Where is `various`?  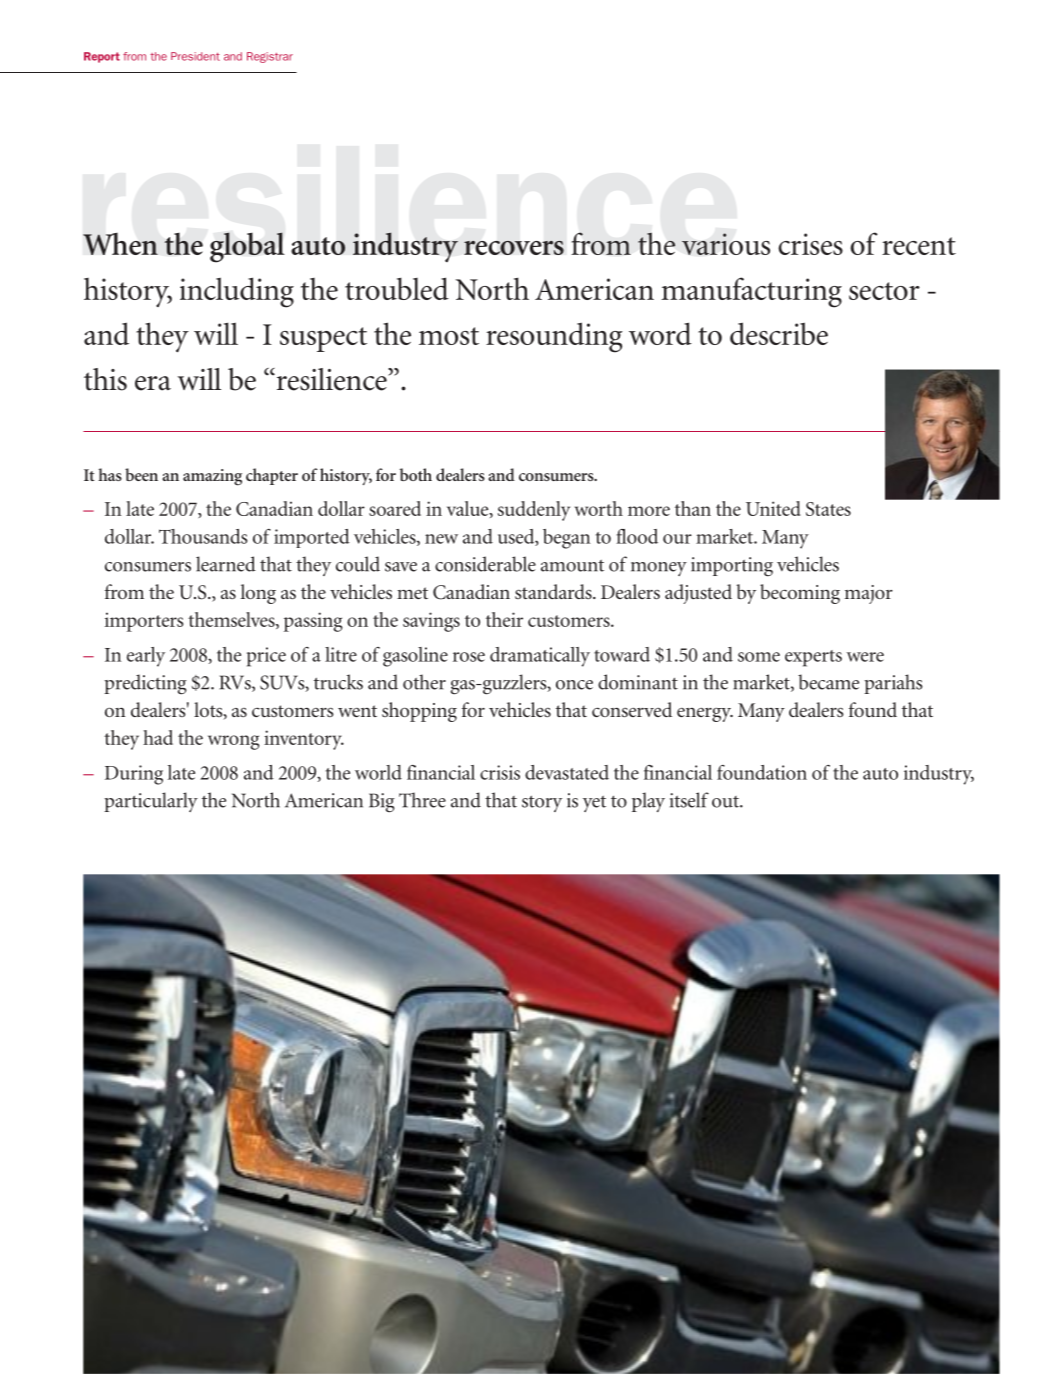
various is located at coordinates (726, 244).
